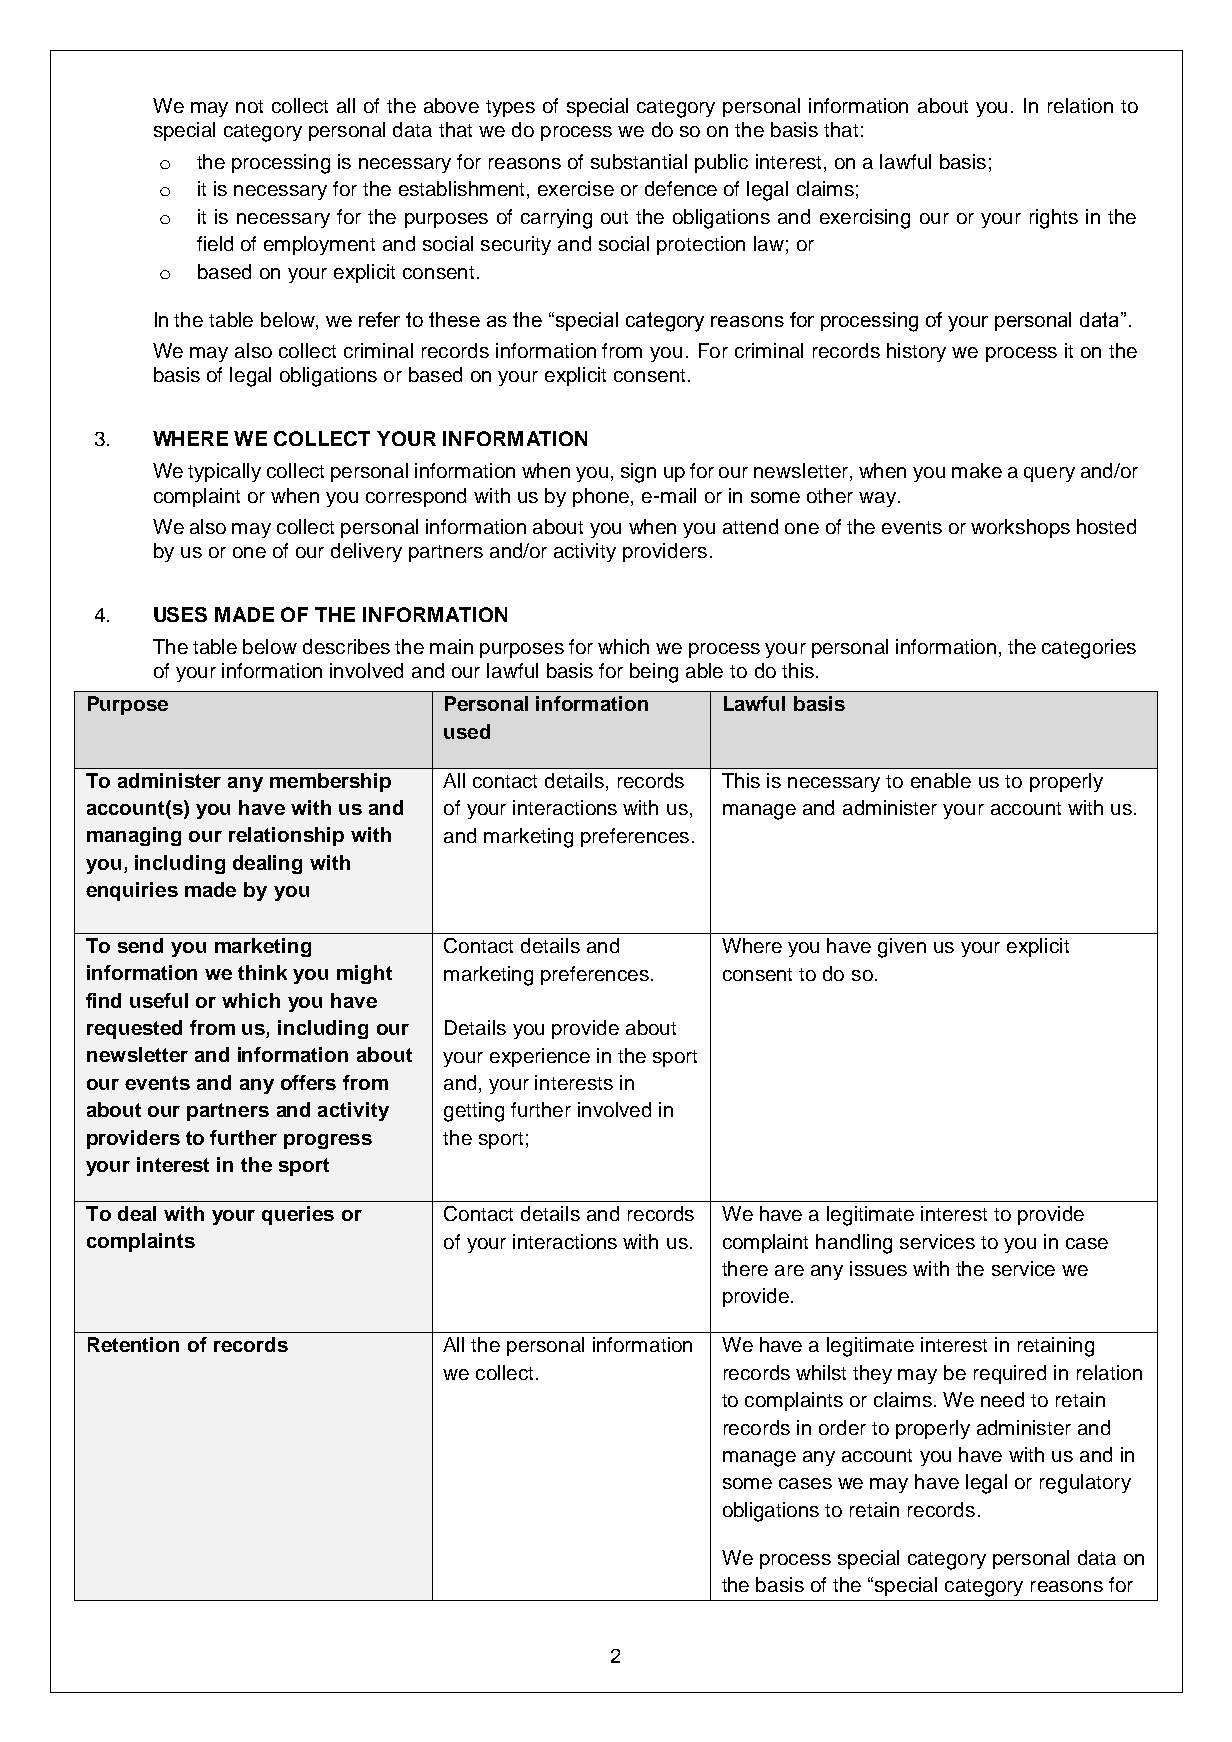 The image size is (1232, 1742). What do you see at coordinates (601, 497) in the screenshot?
I see `phone` at bounding box center [601, 497].
